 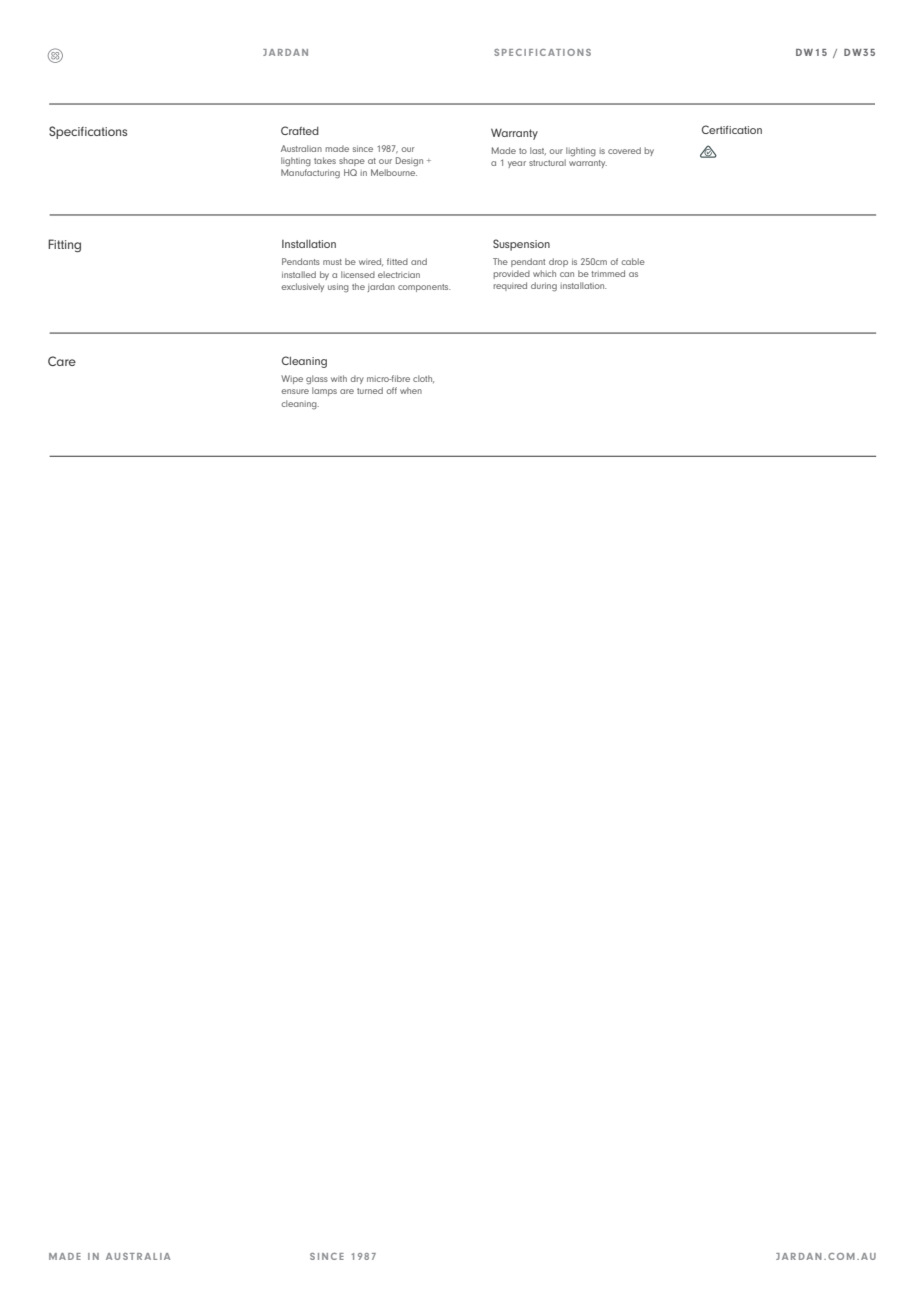 What do you see at coordinates (409, 162) in the screenshot?
I see `Design` at bounding box center [409, 162].
